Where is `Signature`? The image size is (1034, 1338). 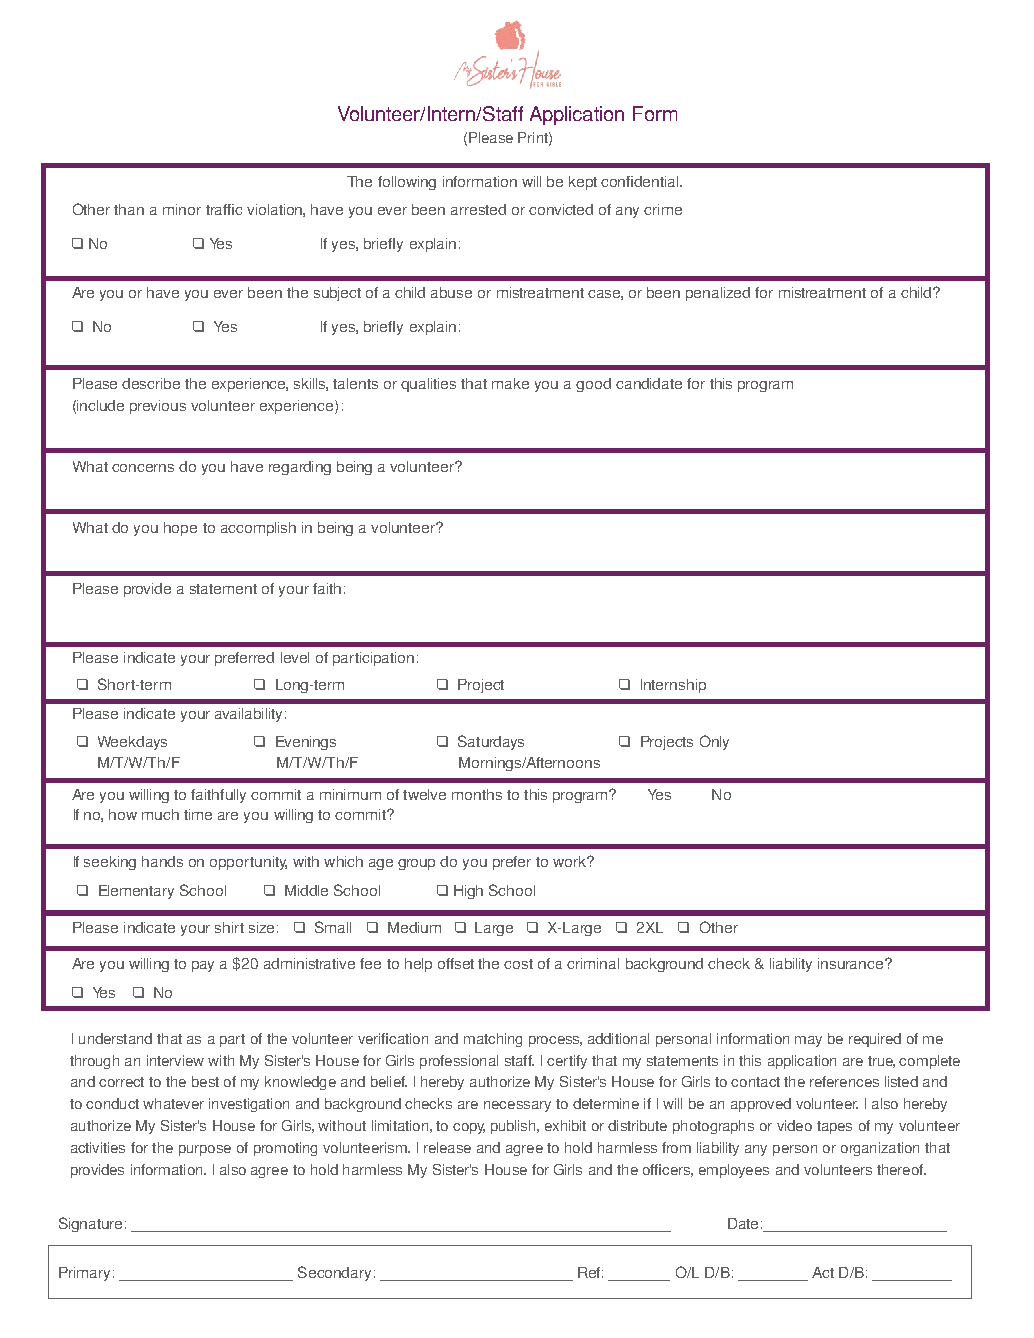
Signature is located at coordinates (90, 1224).
